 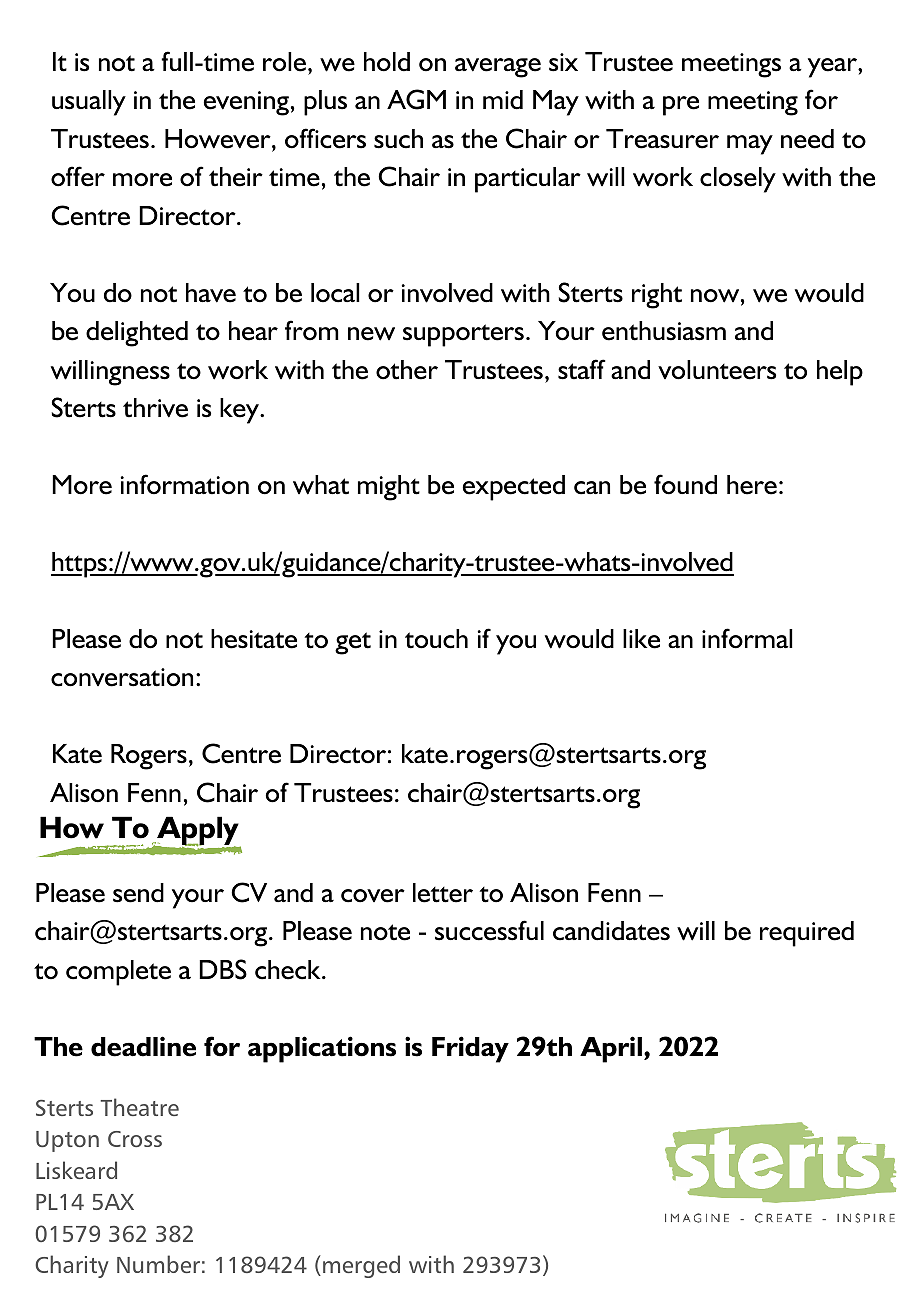 I want to click on AGM, so click(x=416, y=99).
